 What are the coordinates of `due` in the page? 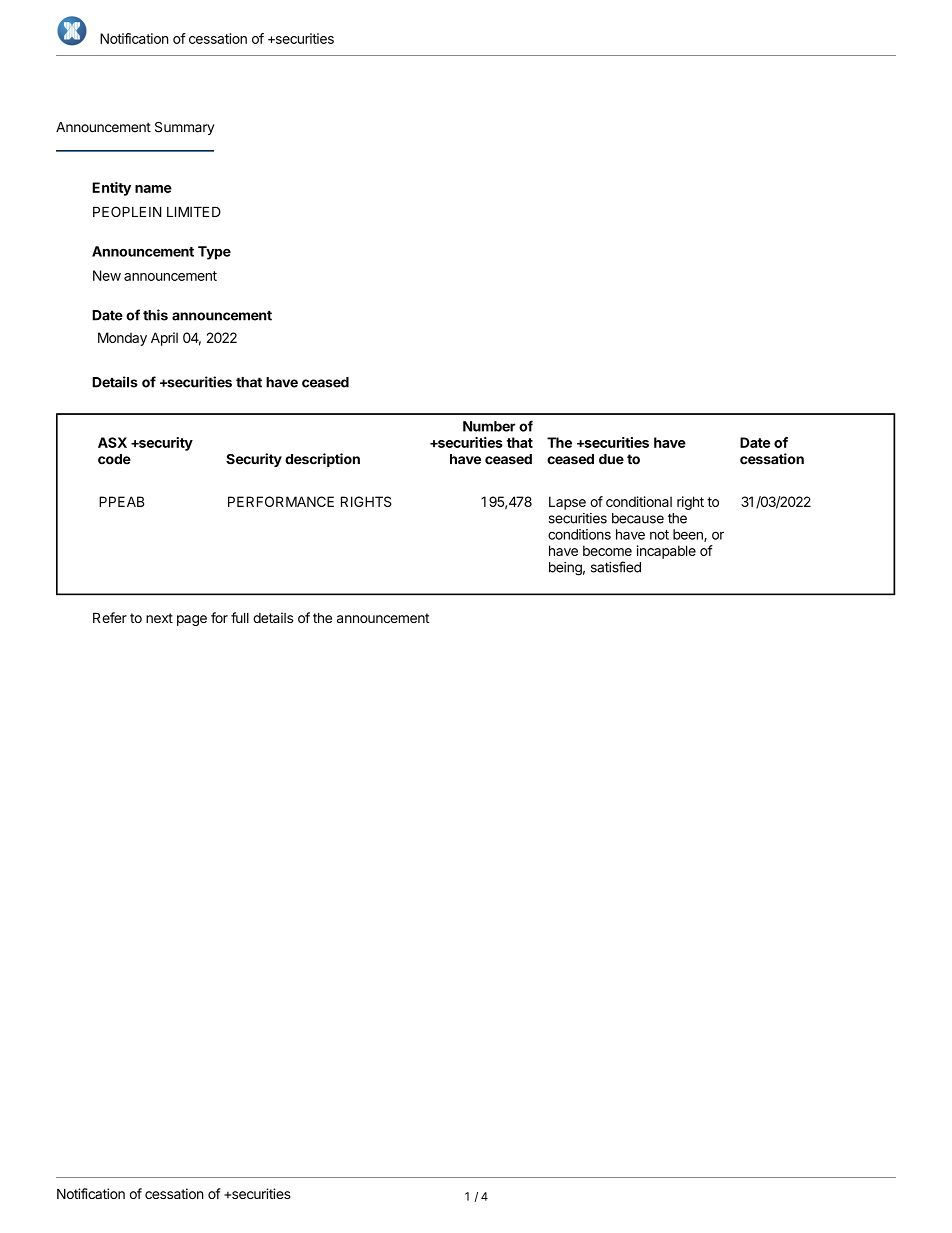 It's located at (611, 459).
